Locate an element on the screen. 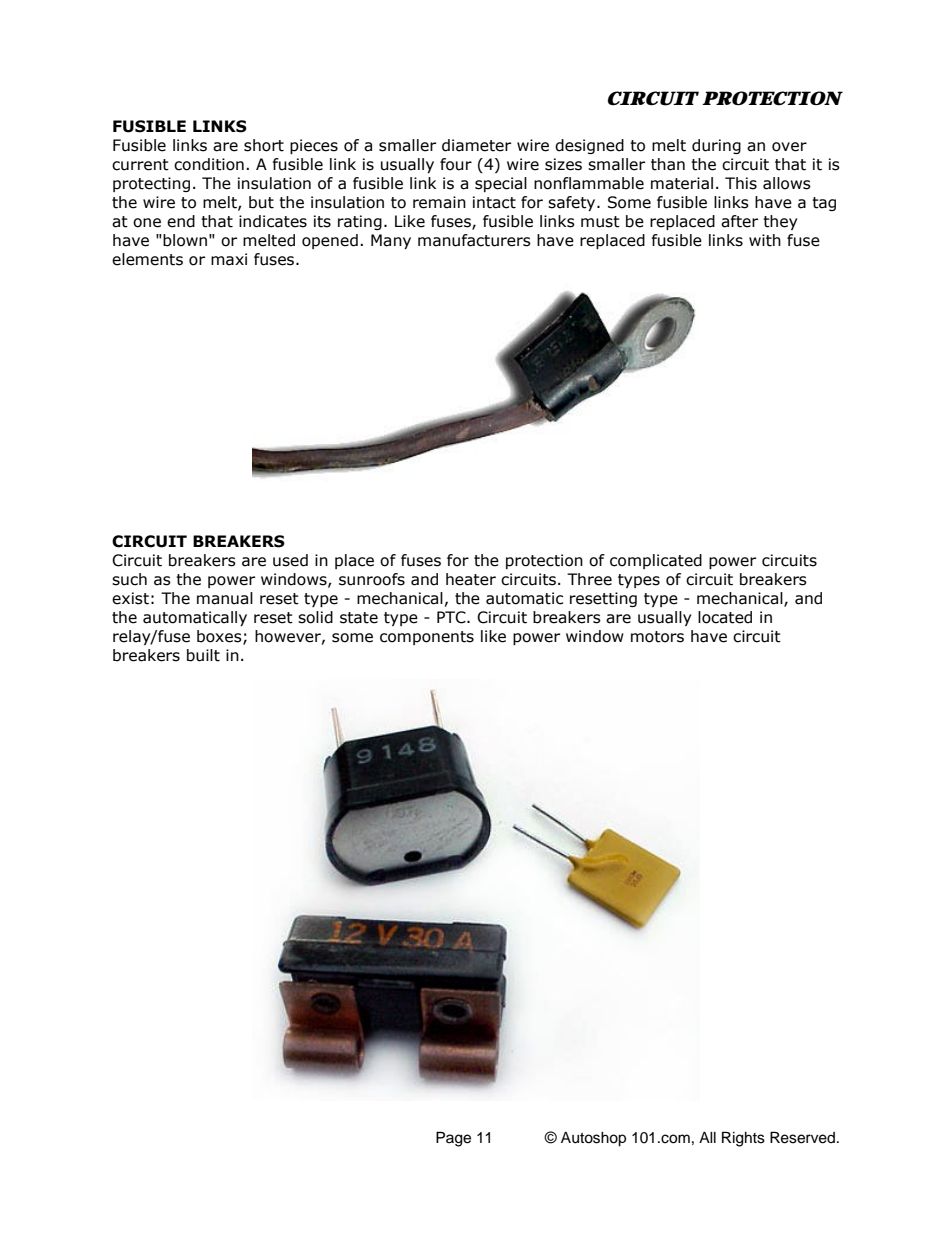 The width and height of the screenshot is (952, 1233). components is located at coordinates (427, 638).
